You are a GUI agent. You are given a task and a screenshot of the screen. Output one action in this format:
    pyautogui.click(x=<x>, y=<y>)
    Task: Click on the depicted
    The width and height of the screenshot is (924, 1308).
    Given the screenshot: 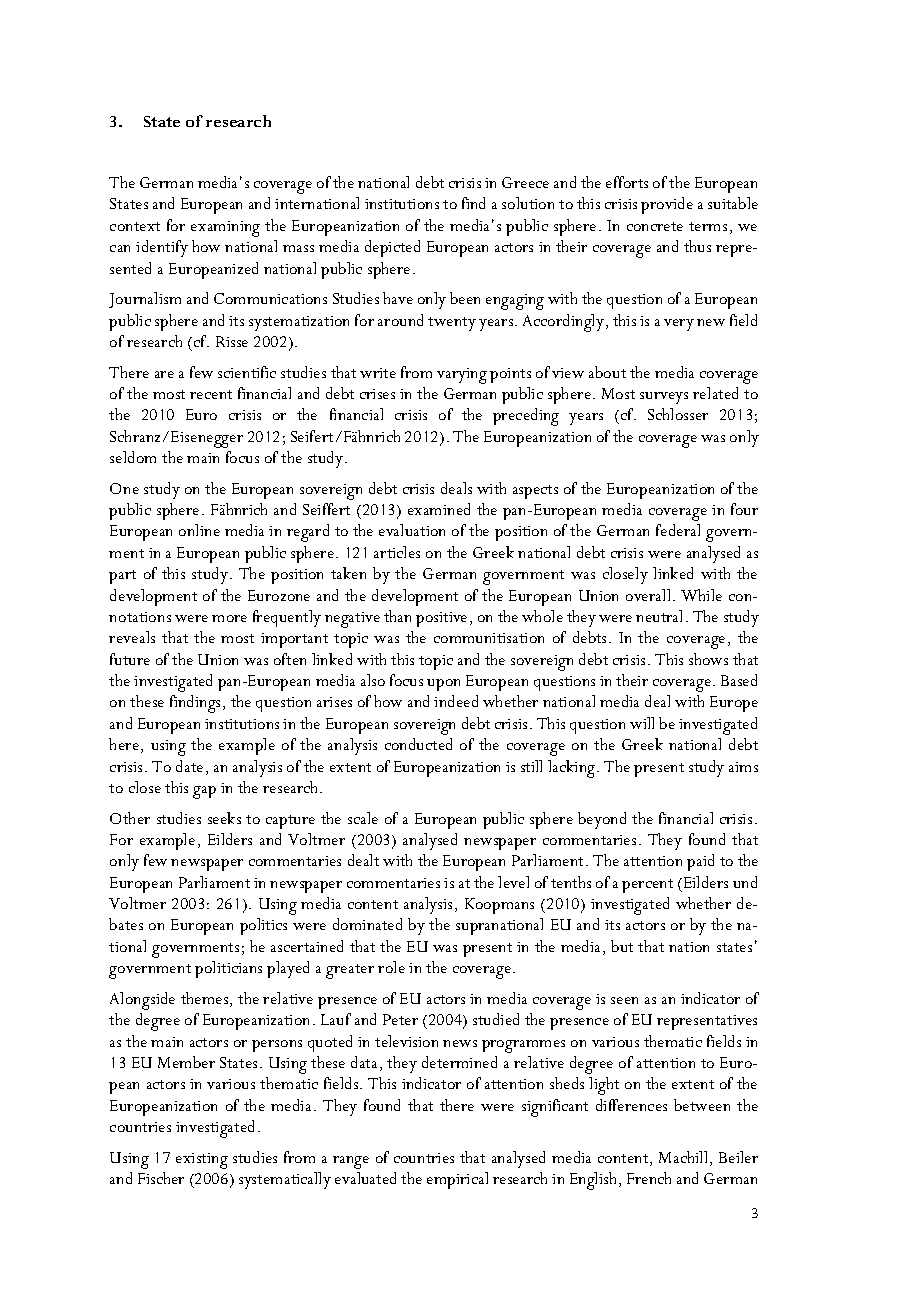 What is the action you would take?
    pyautogui.click(x=392, y=248)
